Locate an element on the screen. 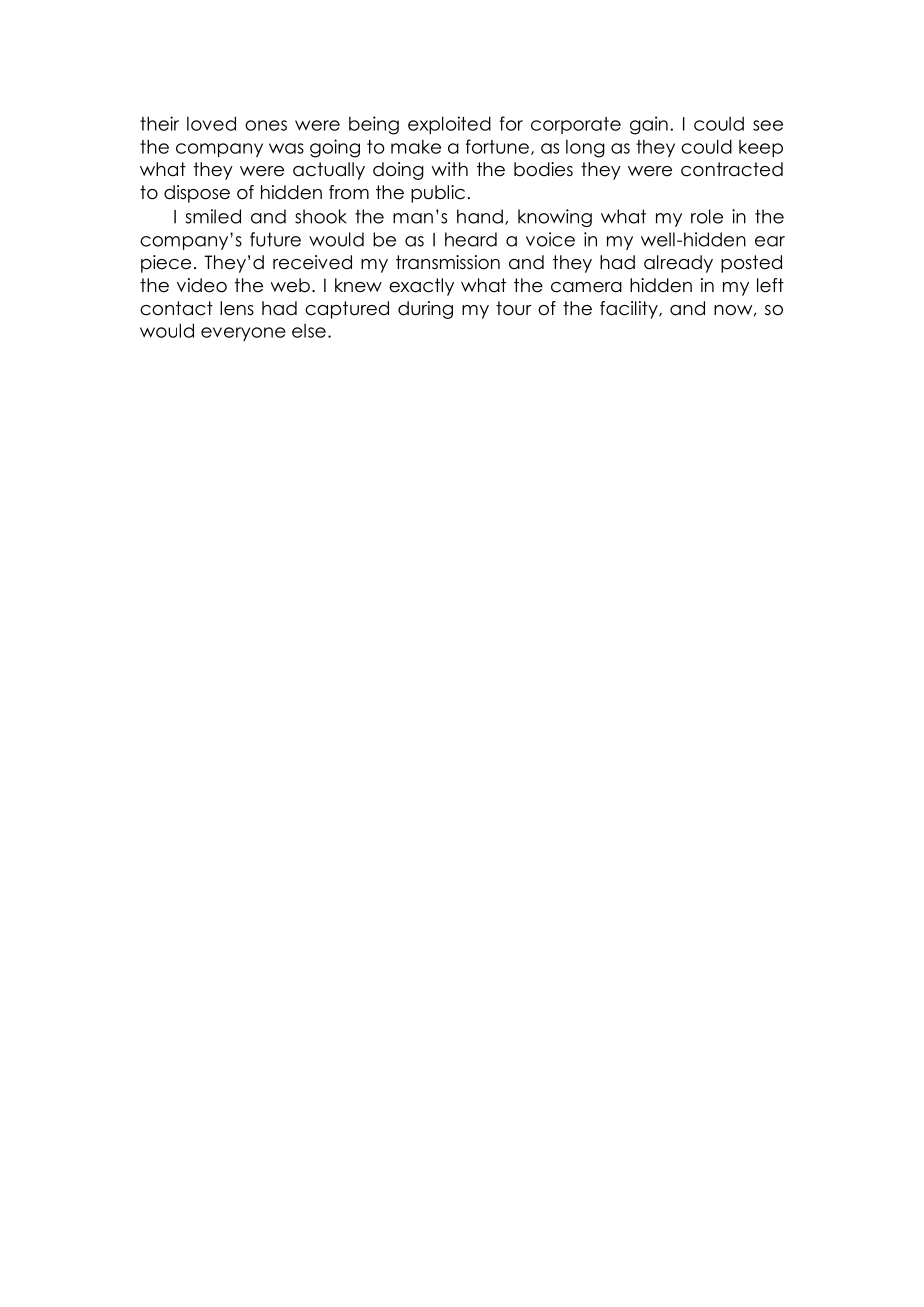 The width and height of the screenshot is (924, 1307). transmission is located at coordinates (448, 262).
